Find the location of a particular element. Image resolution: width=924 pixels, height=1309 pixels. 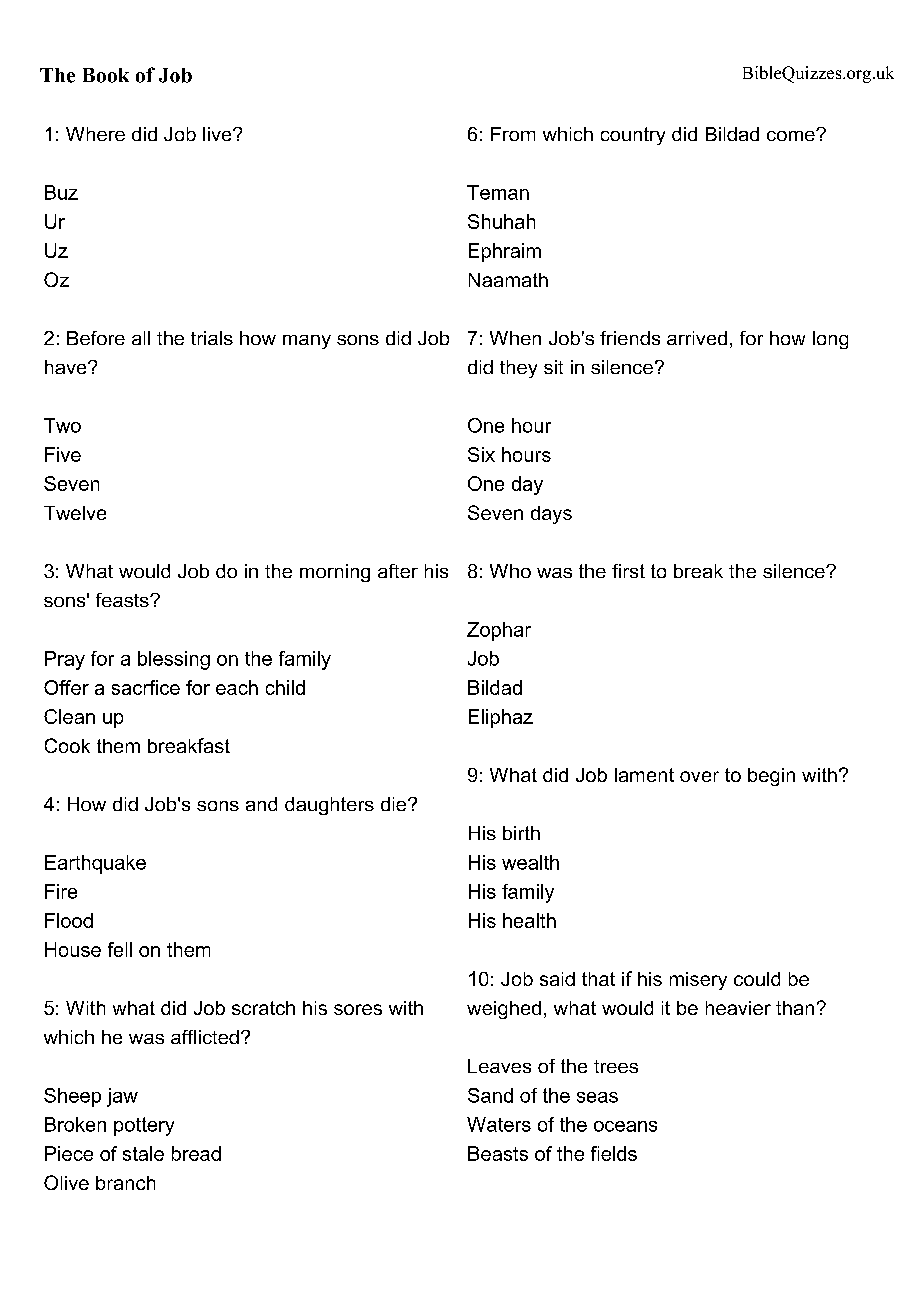

arrived is located at coordinates (697, 338).
